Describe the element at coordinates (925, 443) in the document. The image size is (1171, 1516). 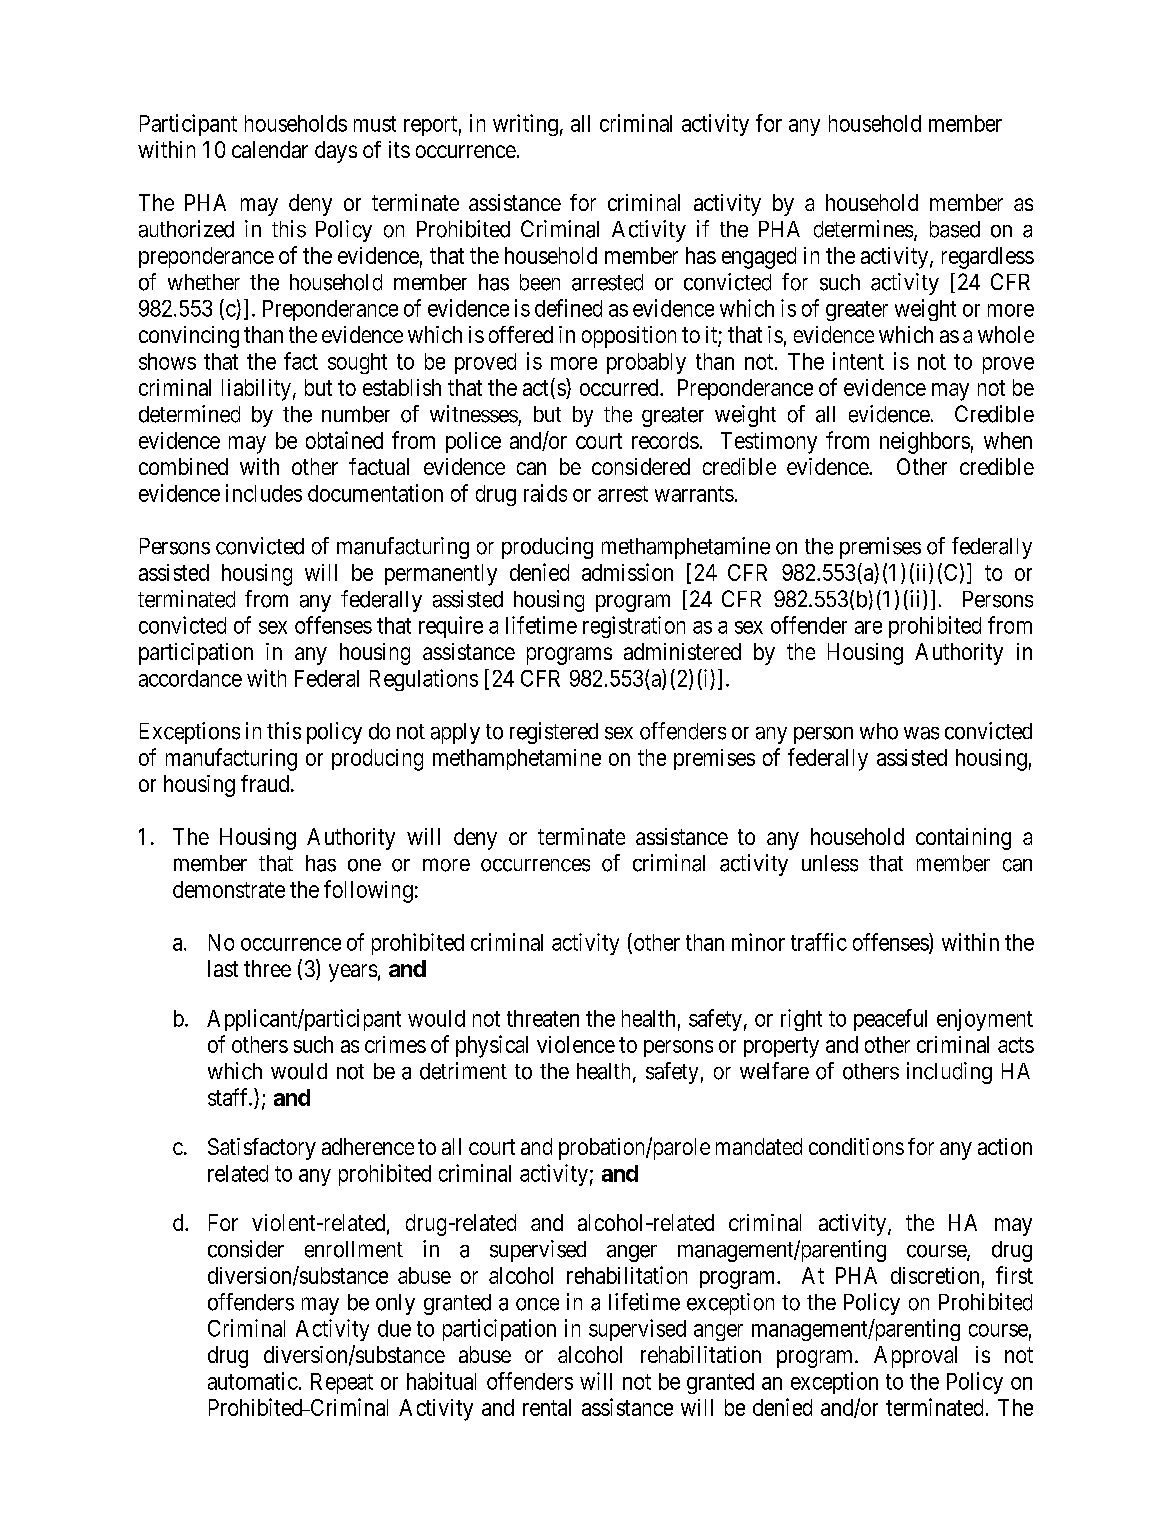
I see `neighbors` at that location.
